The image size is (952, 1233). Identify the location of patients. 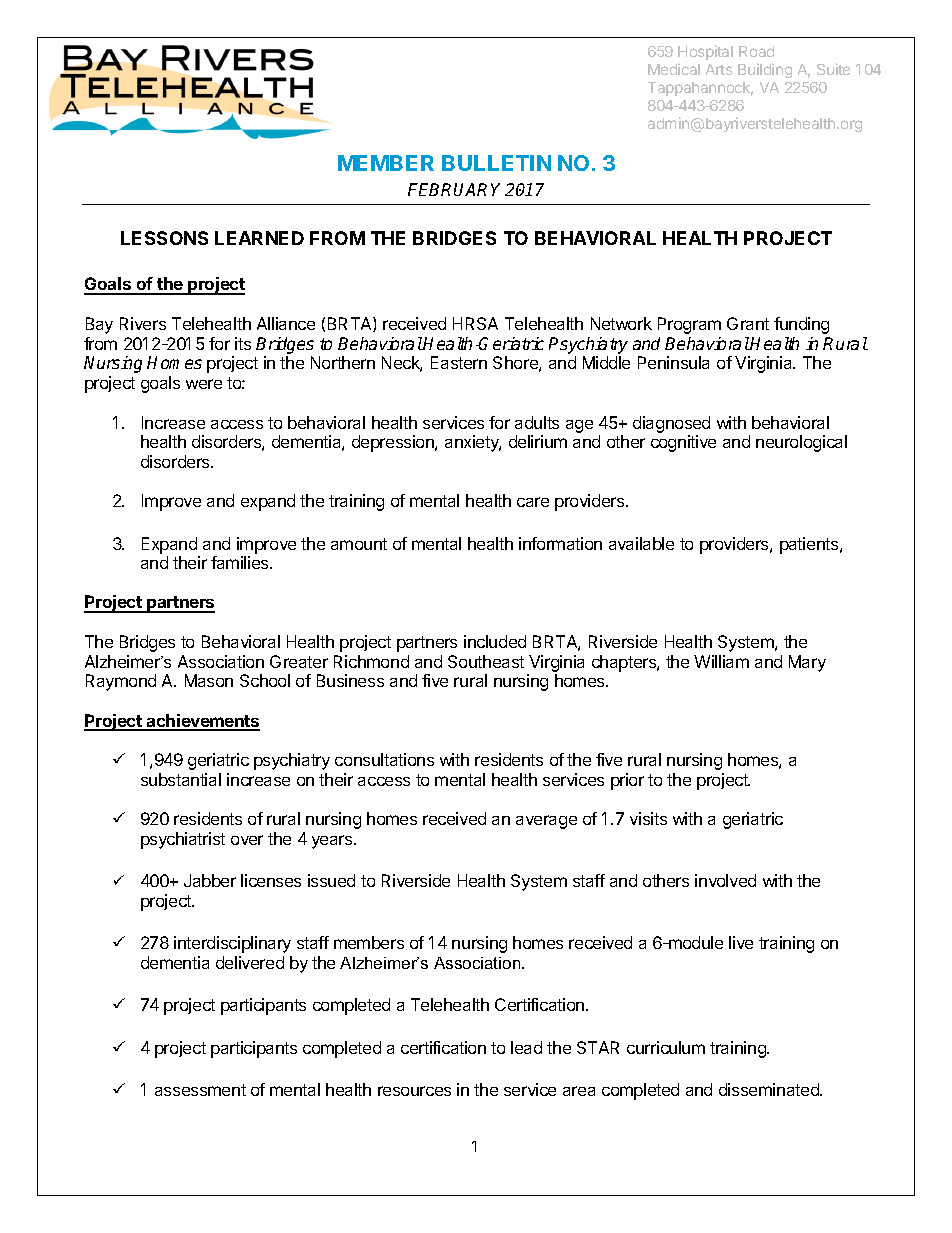
(810, 545).
